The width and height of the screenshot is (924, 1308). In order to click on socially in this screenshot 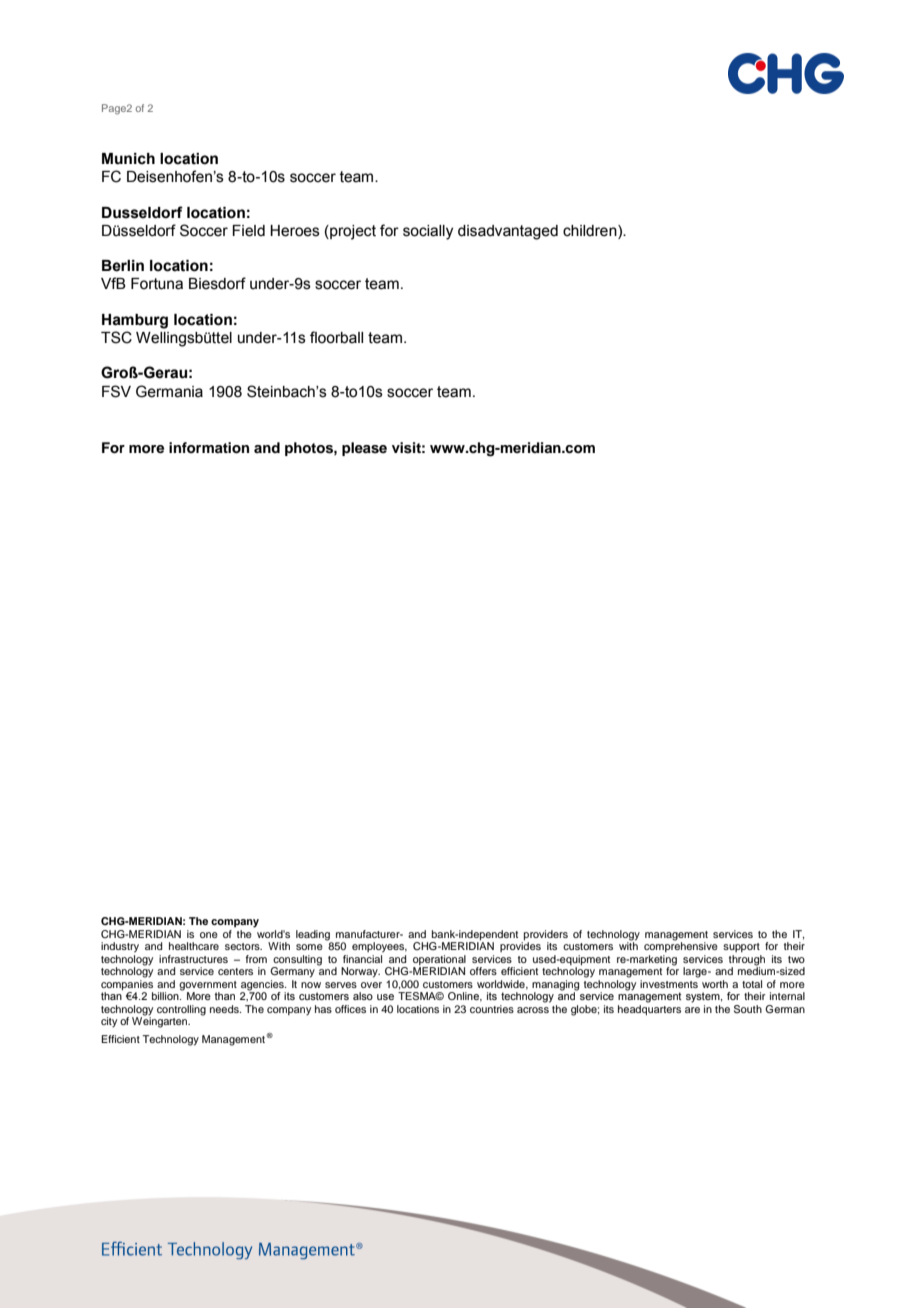, I will do `click(428, 232)`.
